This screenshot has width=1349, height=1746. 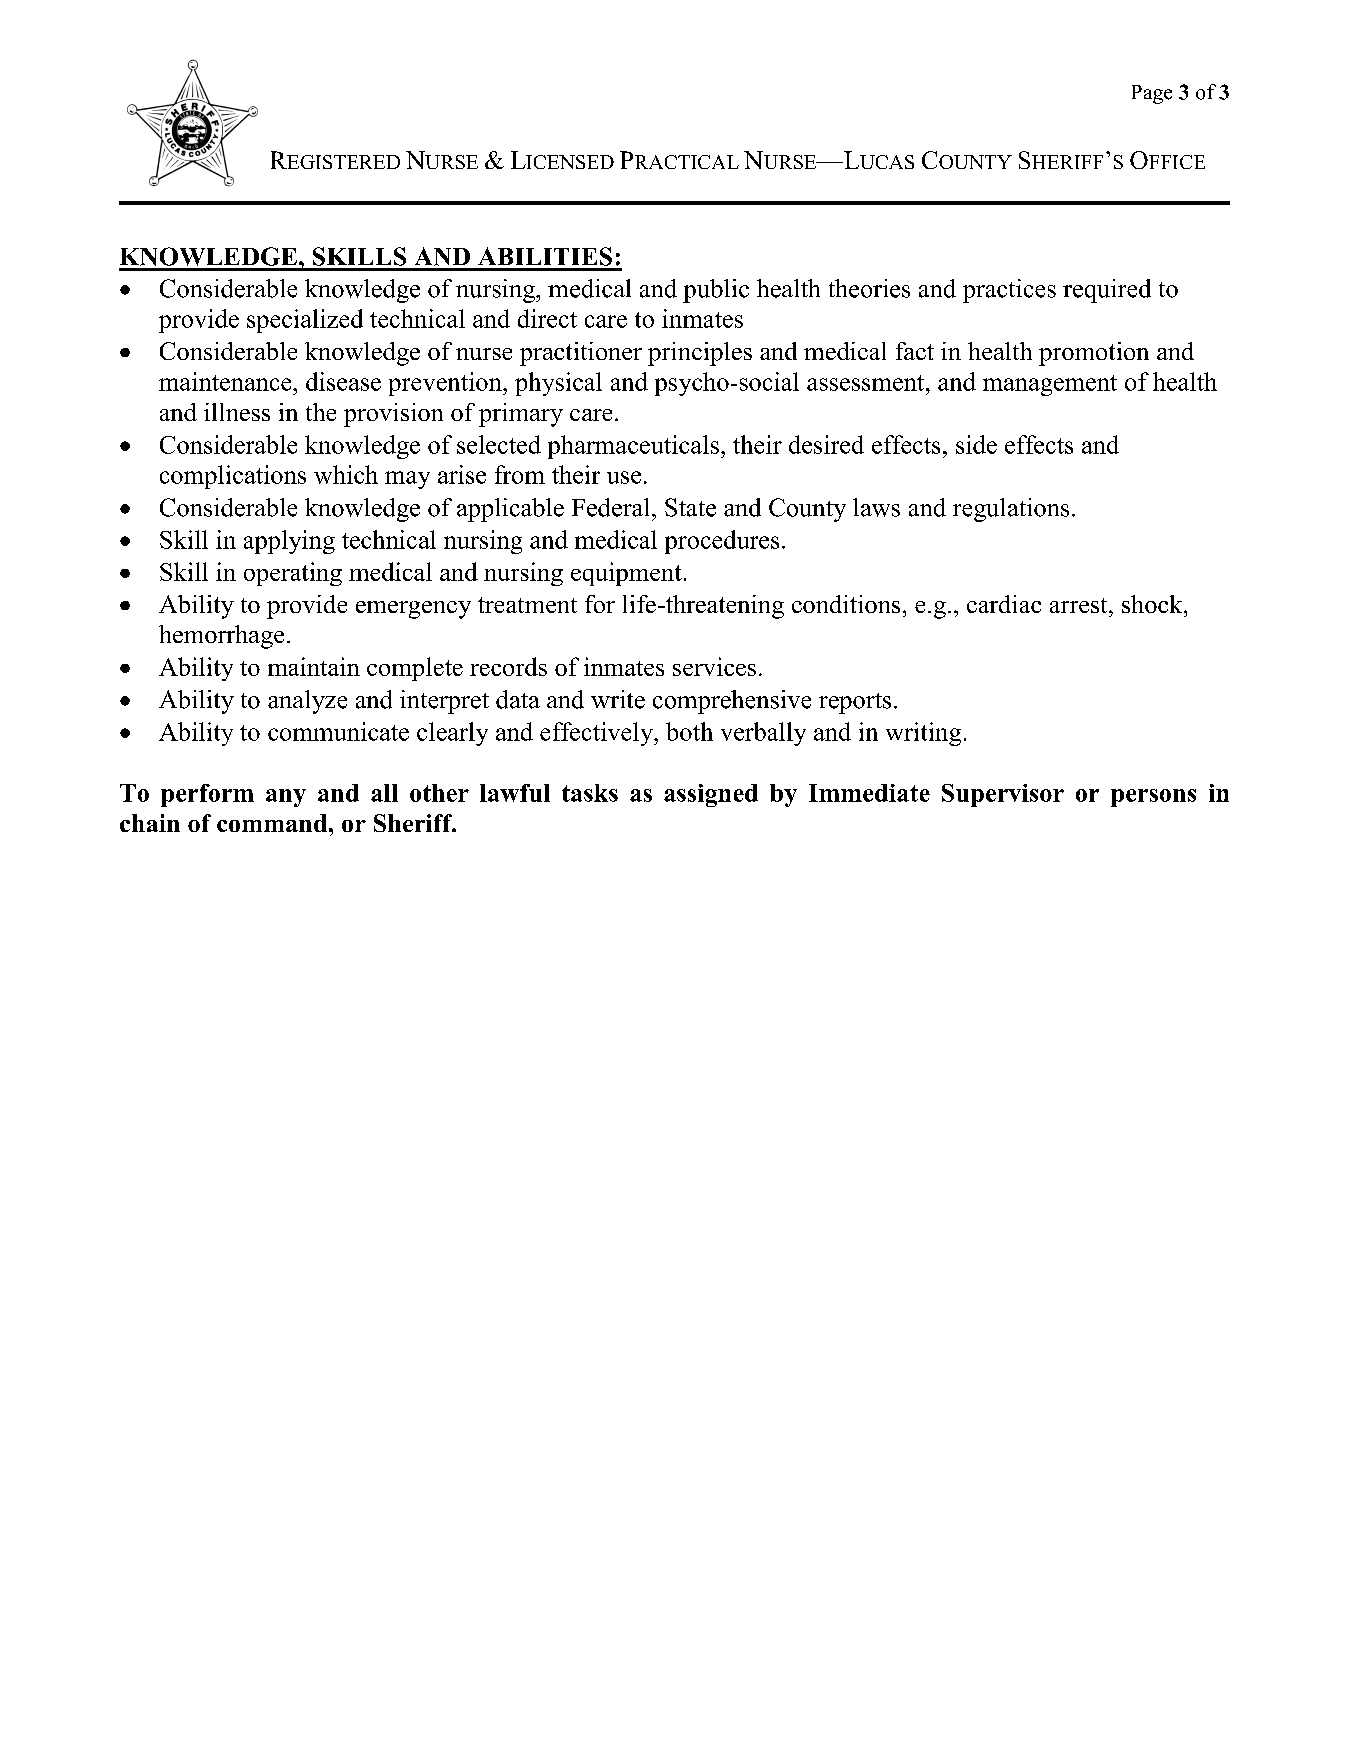 I want to click on promotion, so click(x=1094, y=354).
